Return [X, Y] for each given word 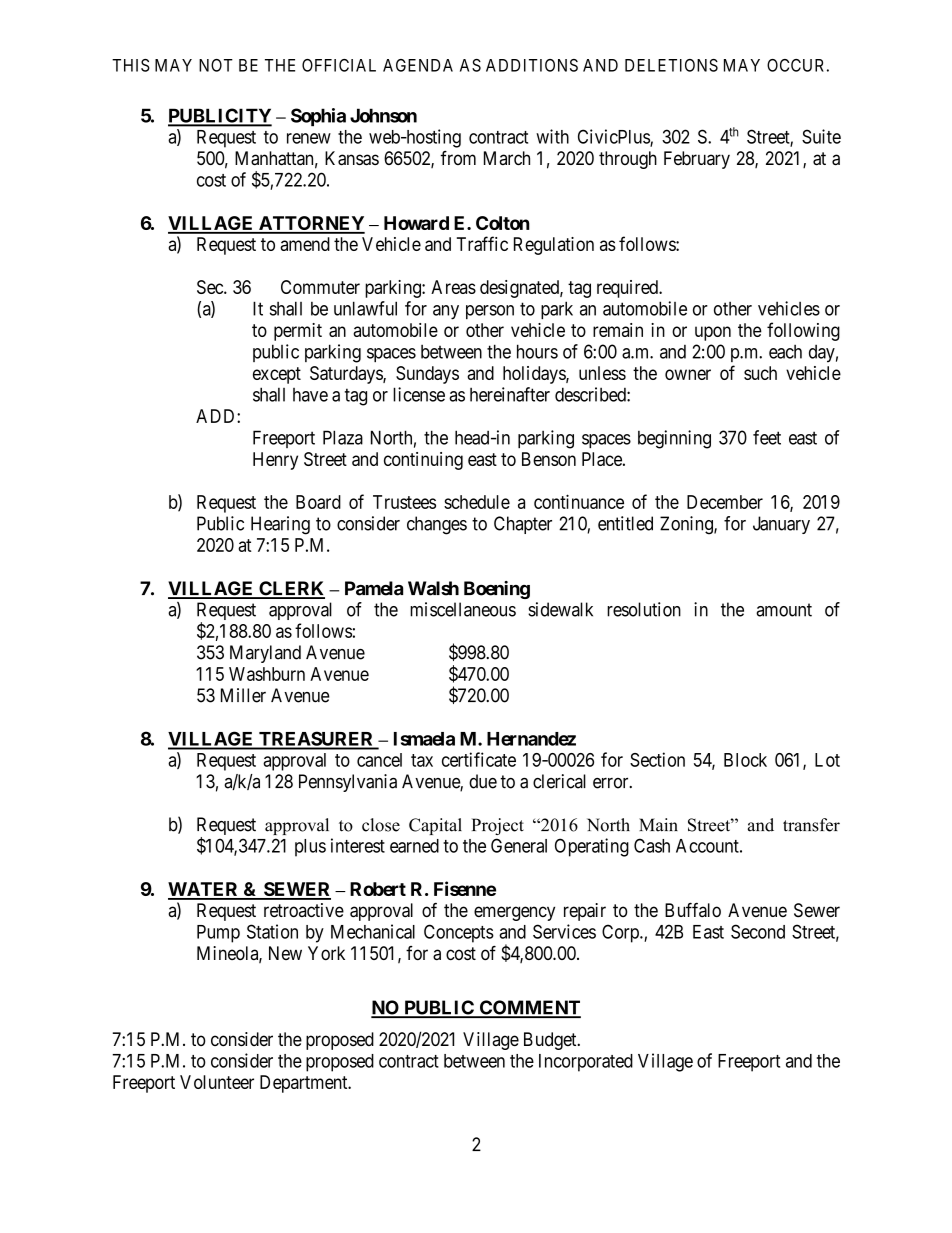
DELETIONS [671, 65]
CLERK [291, 589]
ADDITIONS [532, 65]
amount [784, 610]
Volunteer [217, 1082]
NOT [216, 65]
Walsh [433, 588]
